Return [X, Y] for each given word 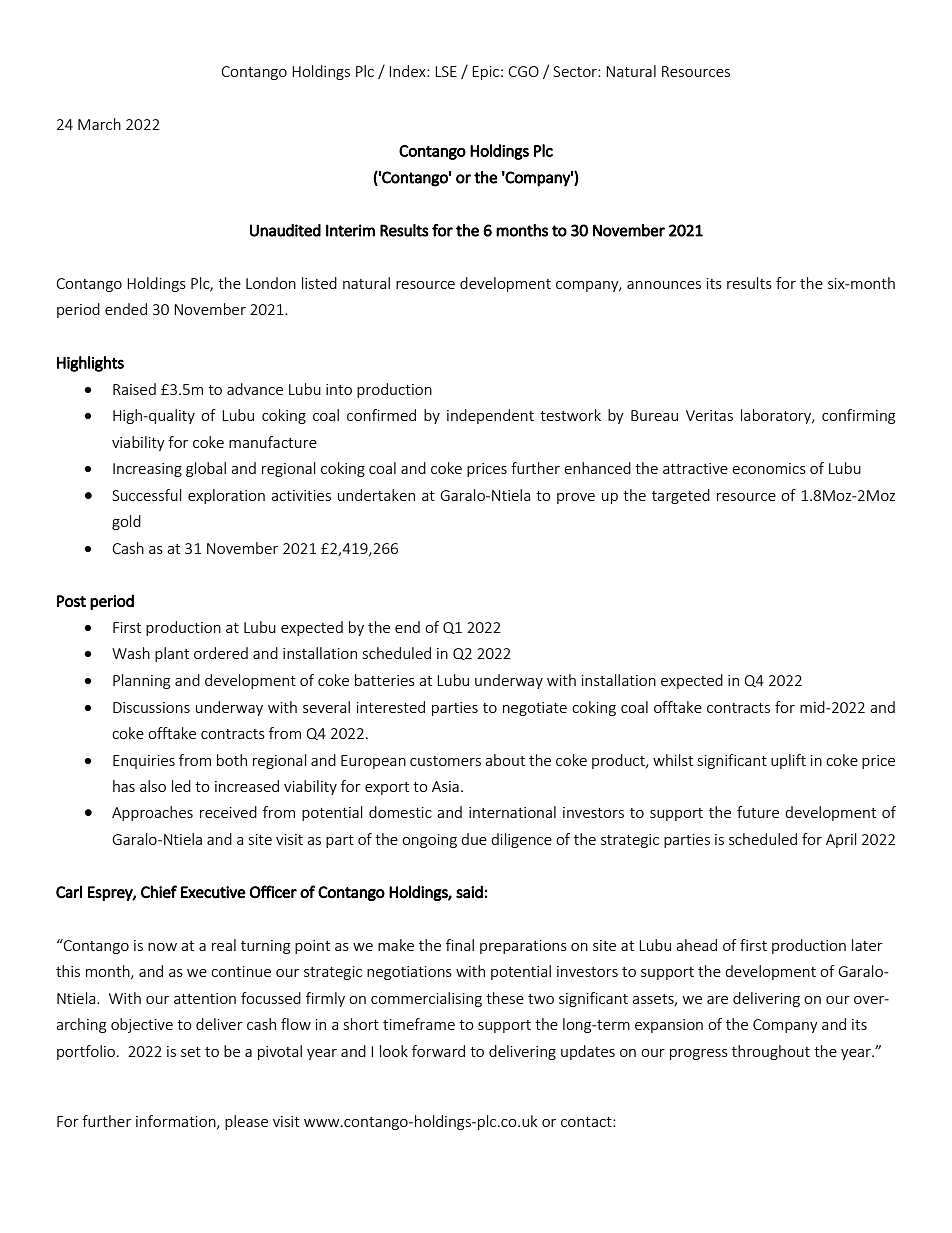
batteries [385, 680]
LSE [446, 71]
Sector [576, 71]
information [177, 1122]
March [99, 124]
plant [172, 654]
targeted [681, 496]
